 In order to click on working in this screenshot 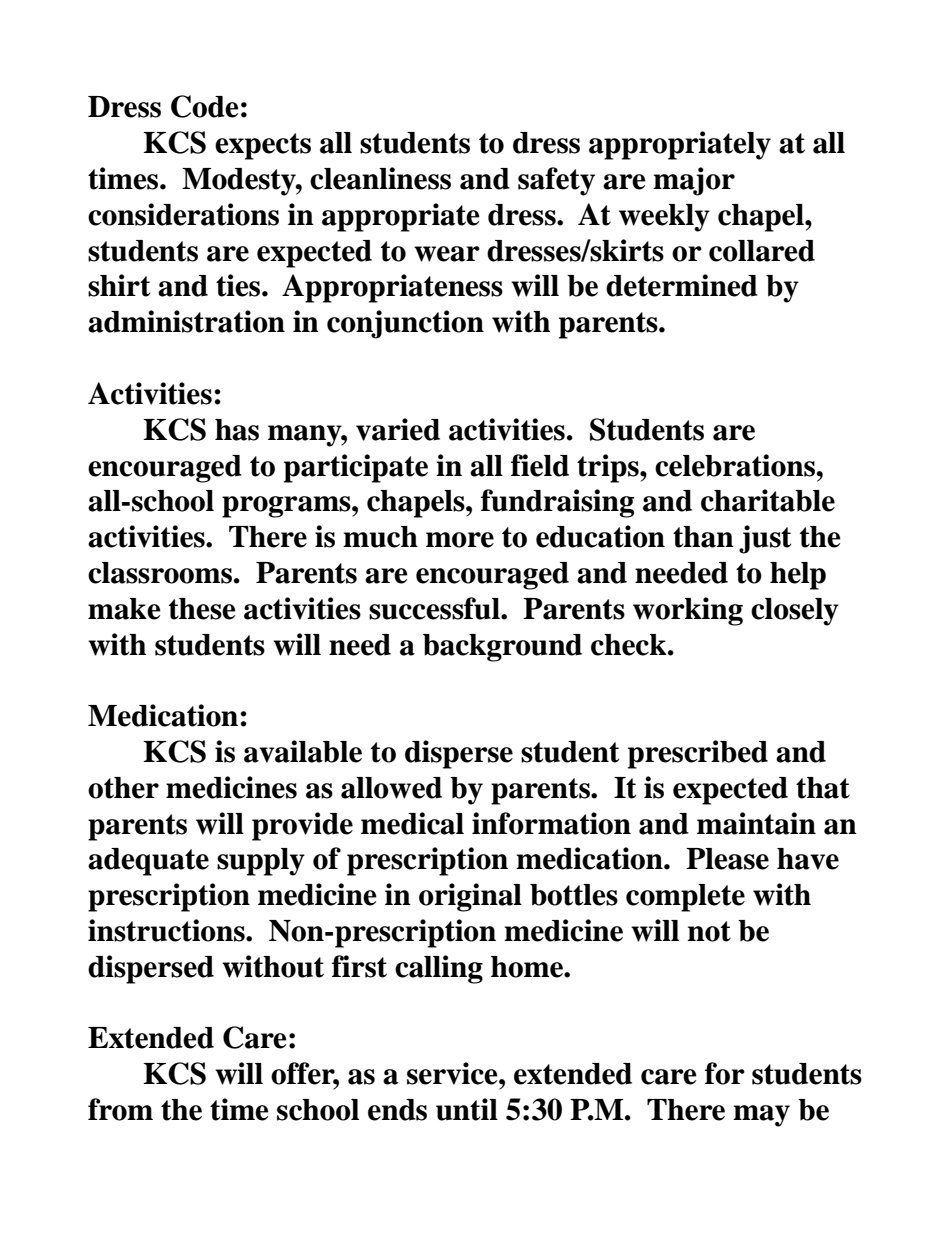, I will do `click(688, 611)`.
